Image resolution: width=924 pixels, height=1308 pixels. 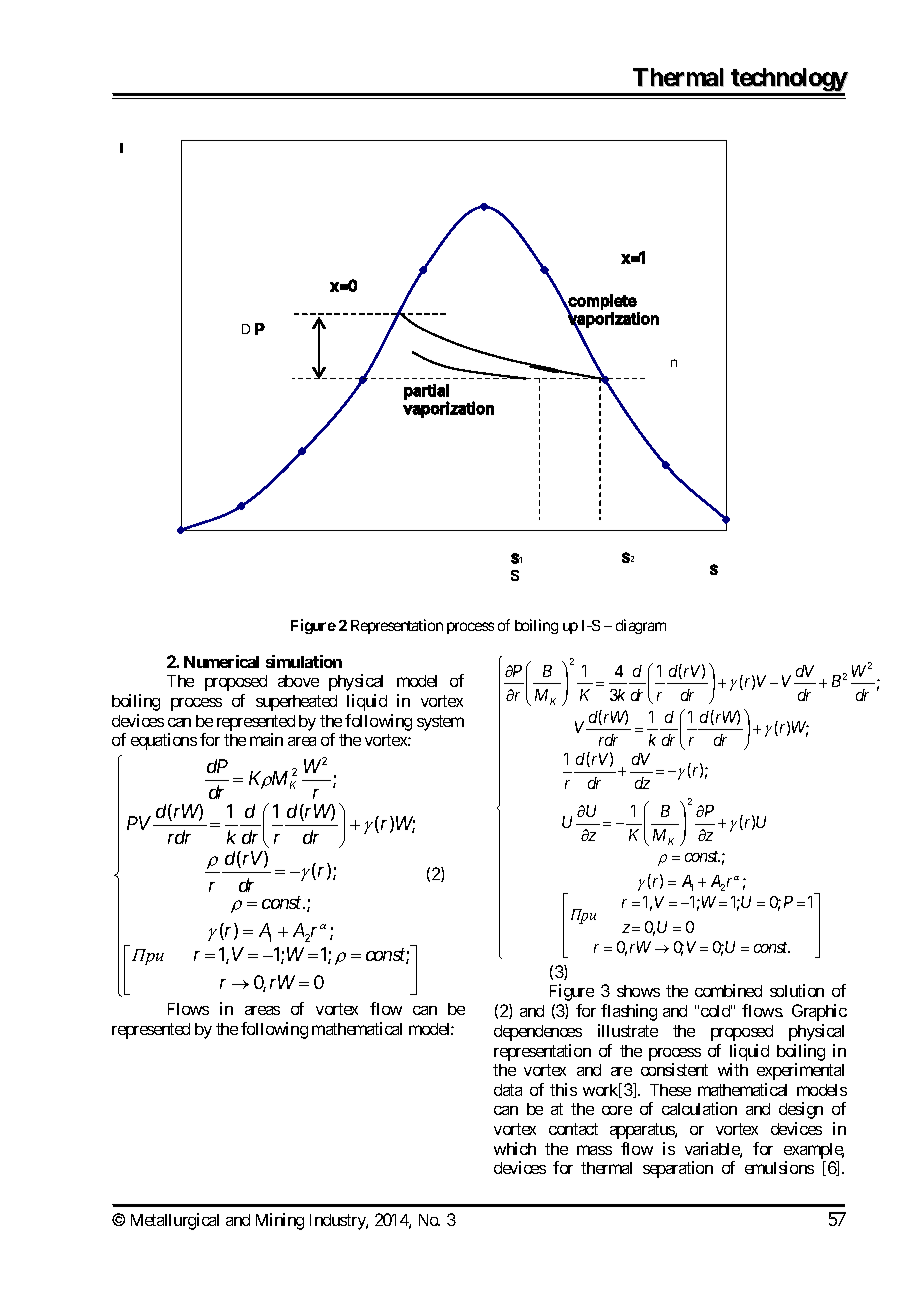 What do you see at coordinates (629, 1012) in the page?
I see `flashing` at bounding box center [629, 1012].
